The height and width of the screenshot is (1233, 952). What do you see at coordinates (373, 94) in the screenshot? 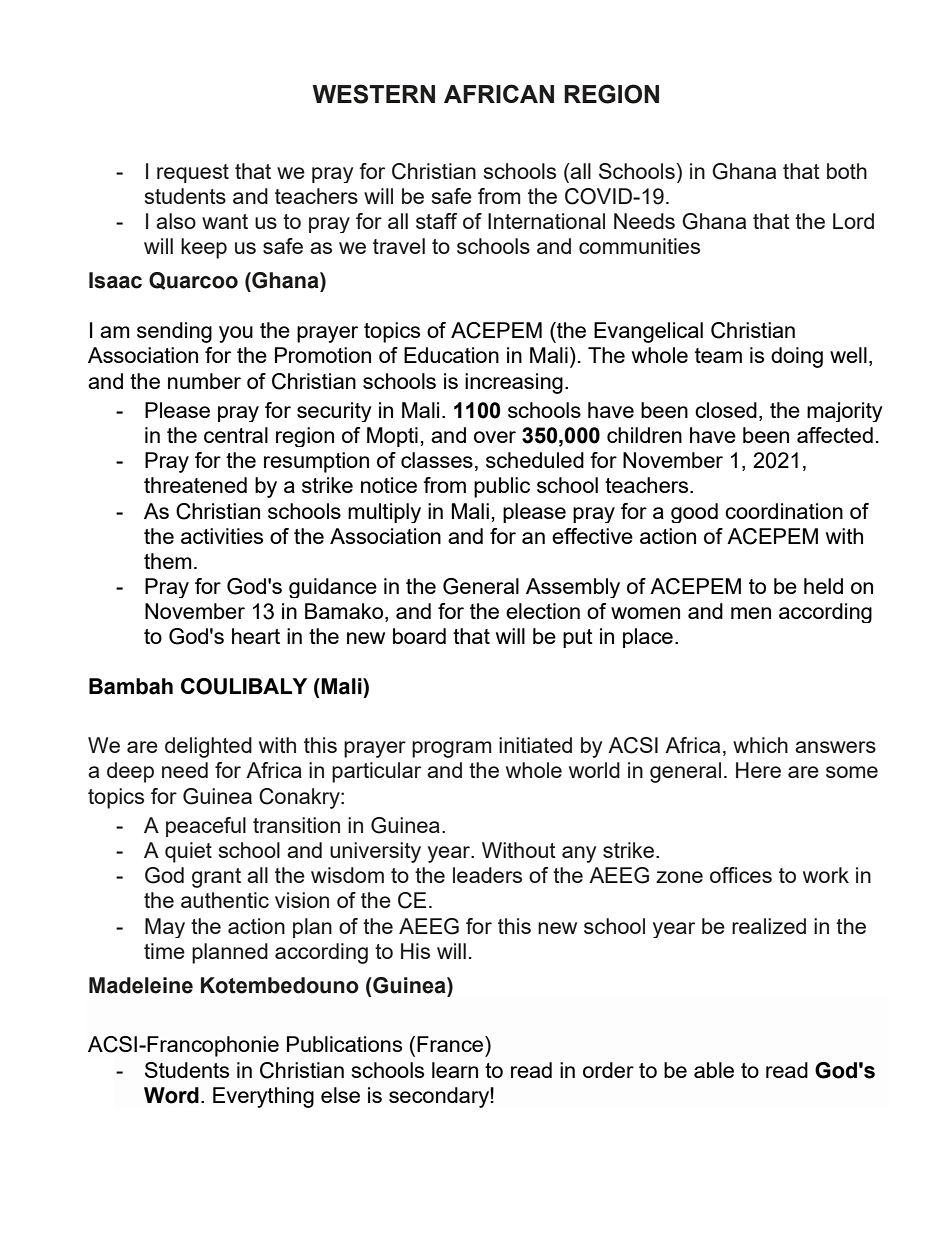
I see `WESTERN` at bounding box center [373, 94].
